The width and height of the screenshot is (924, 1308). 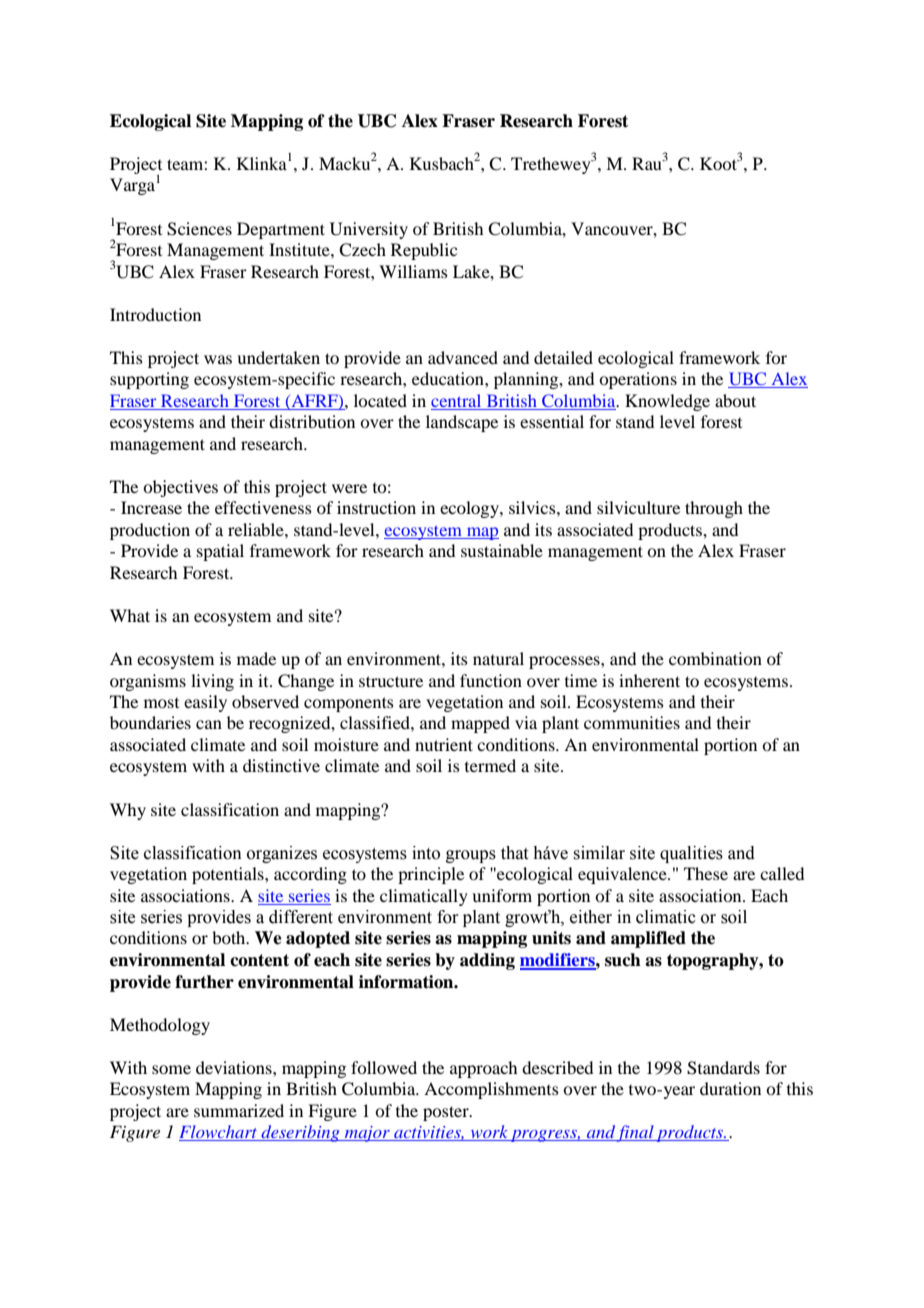 I want to click on summarized, so click(x=239, y=1110).
